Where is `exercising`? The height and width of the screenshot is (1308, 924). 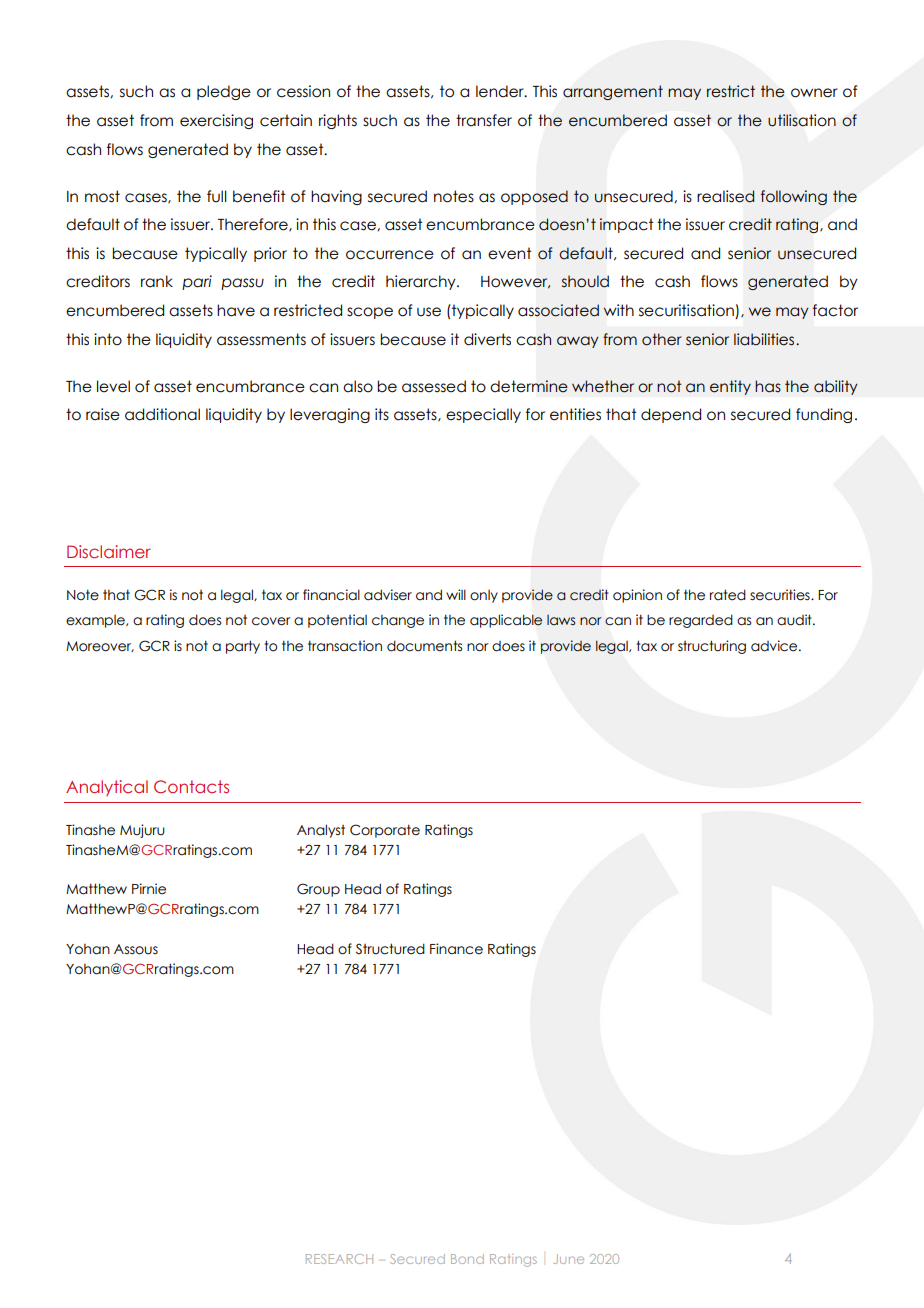 exercising is located at coordinates (216, 121).
